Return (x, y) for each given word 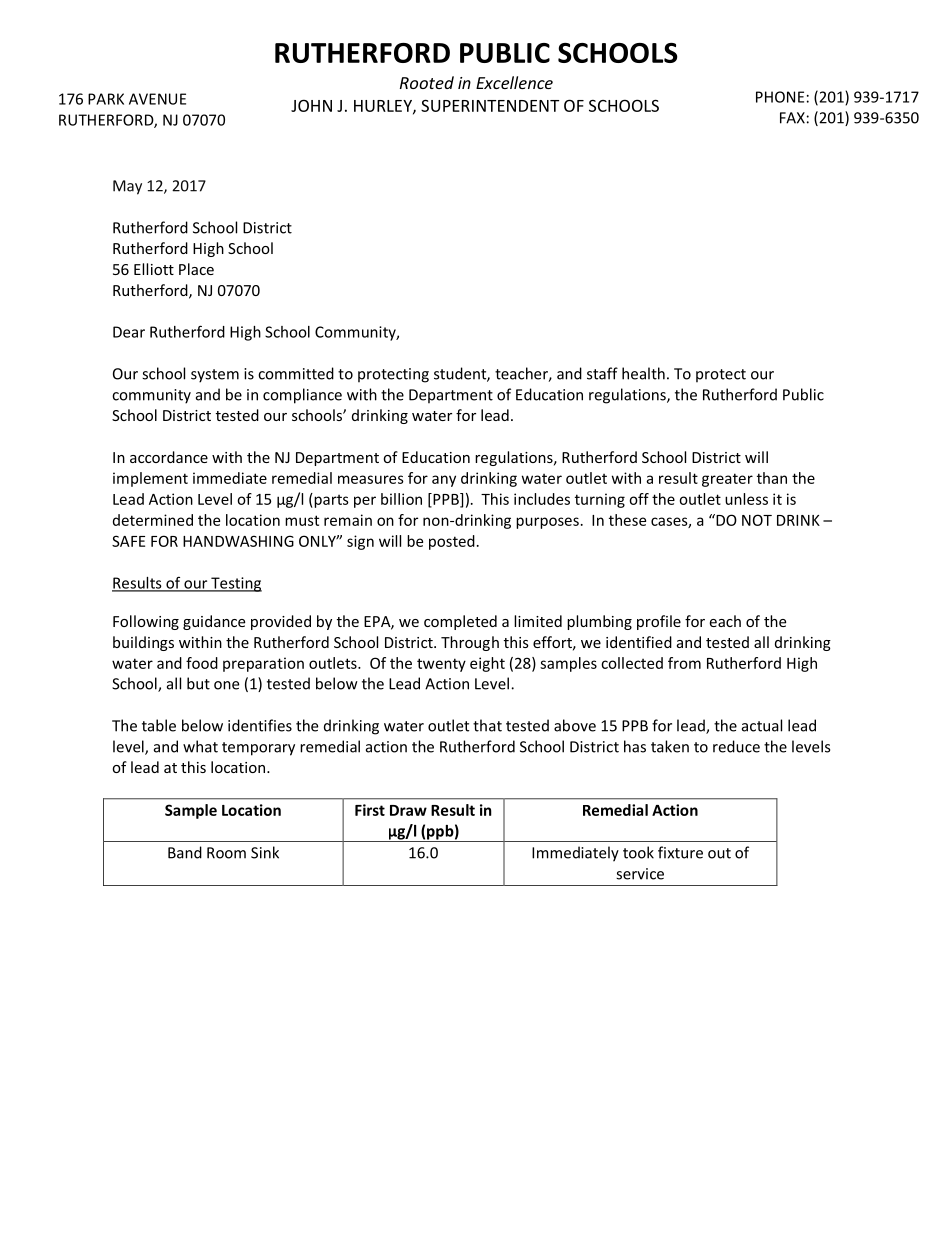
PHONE (780, 97)
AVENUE (157, 99)
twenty (441, 665)
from (684, 663)
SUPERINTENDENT (490, 105)
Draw (408, 810)
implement (150, 479)
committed (296, 373)
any (444, 481)
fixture (680, 852)
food (202, 663)
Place (196, 269)
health (643, 373)
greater (727, 480)
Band (185, 852)
